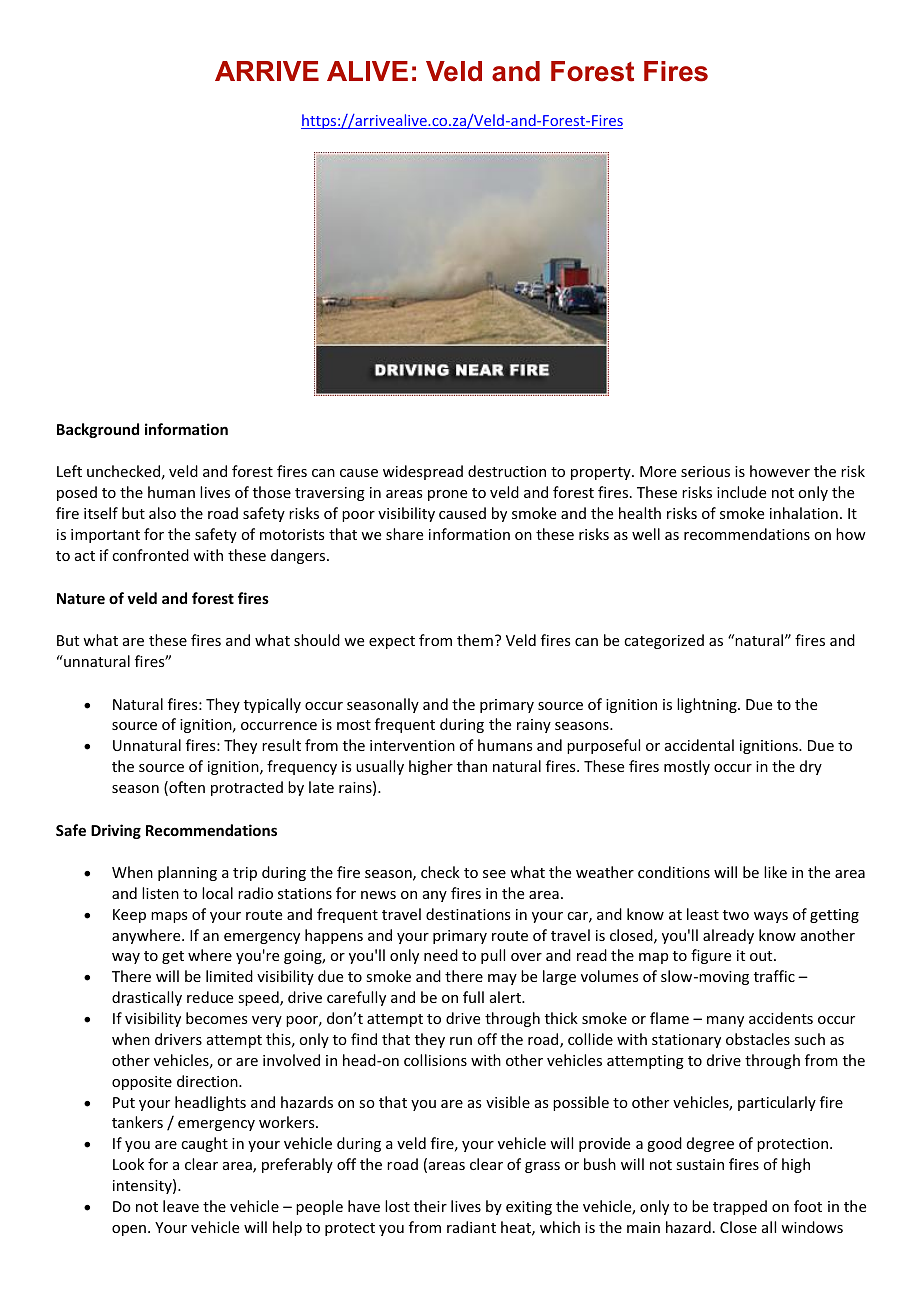  I want to click on Nature, so click(81, 598).
